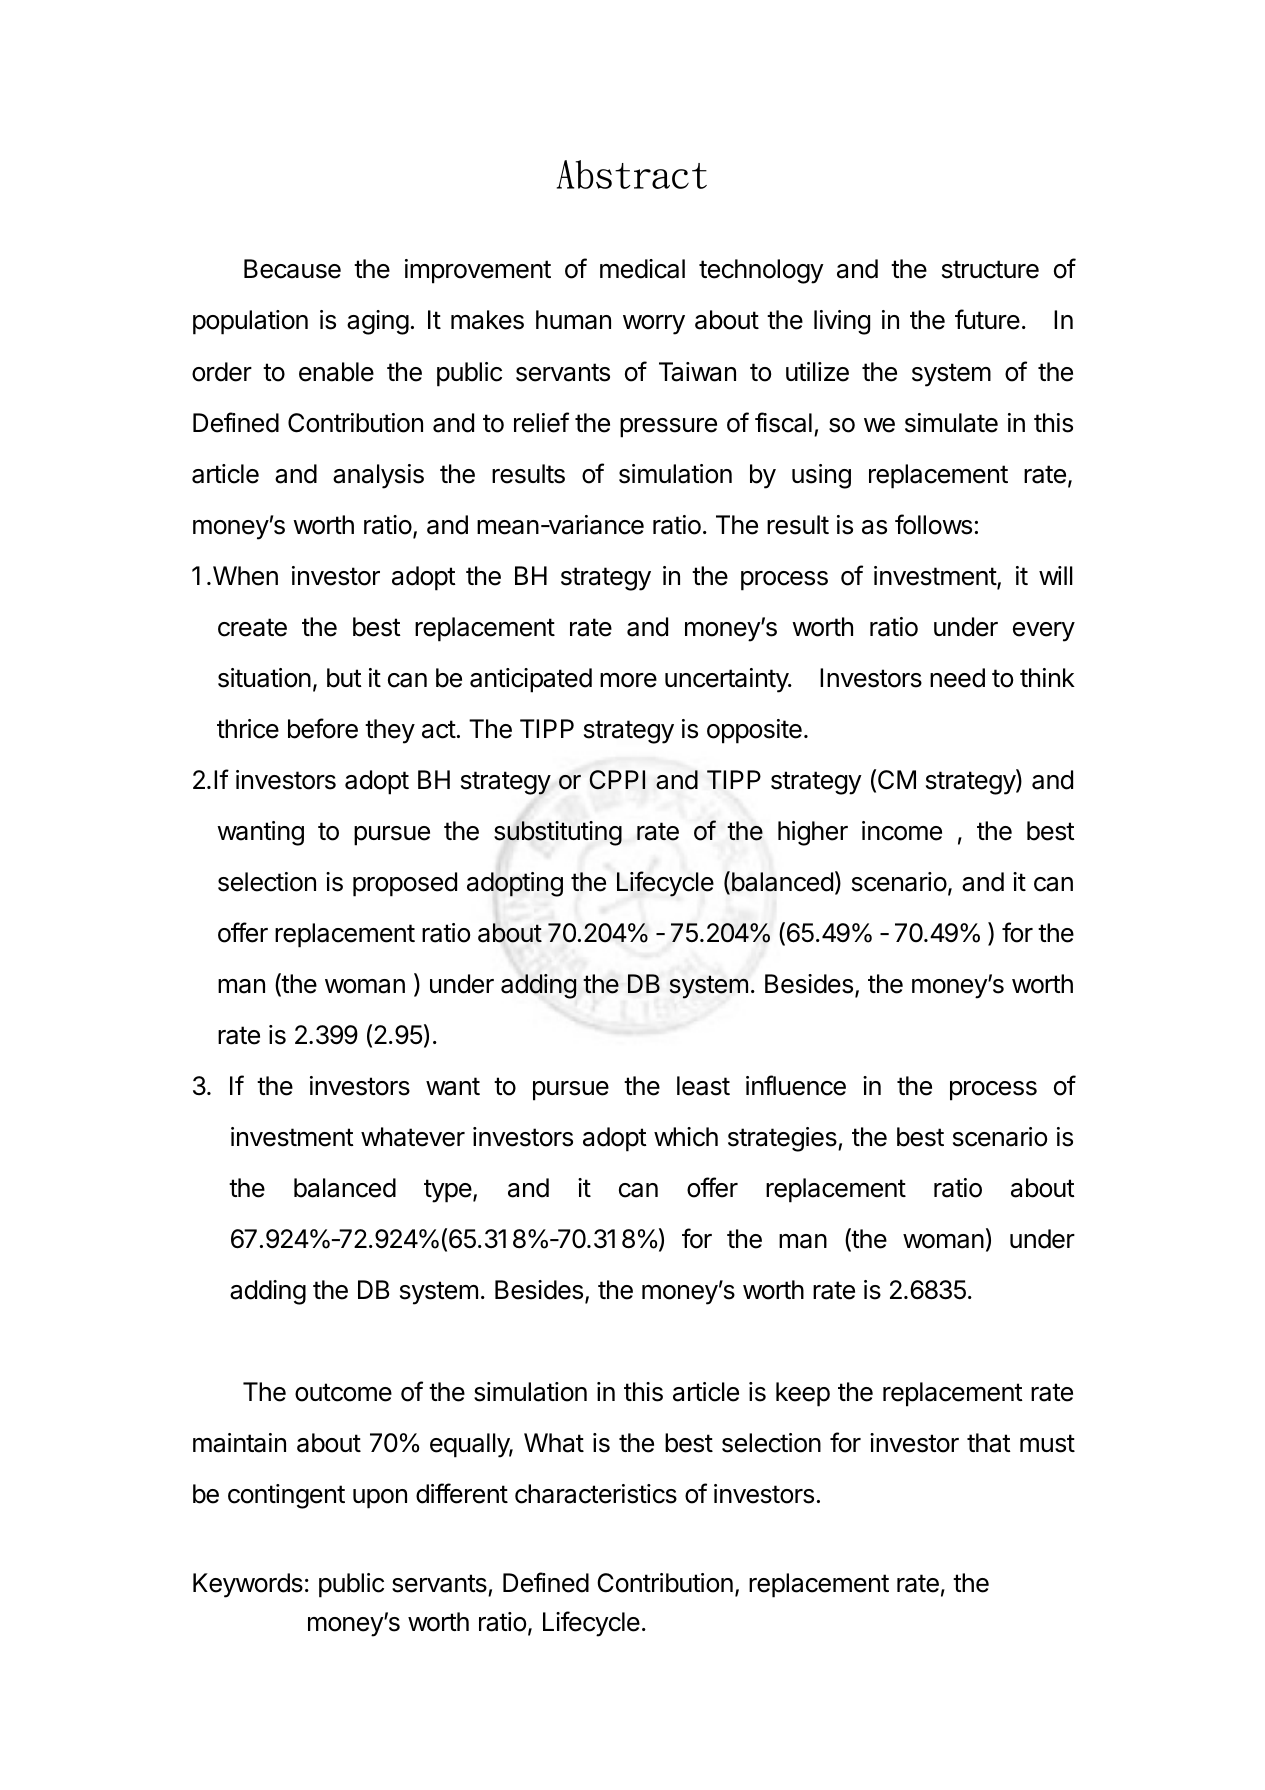  Describe the element at coordinates (628, 680) in the screenshot. I see `more` at that location.
